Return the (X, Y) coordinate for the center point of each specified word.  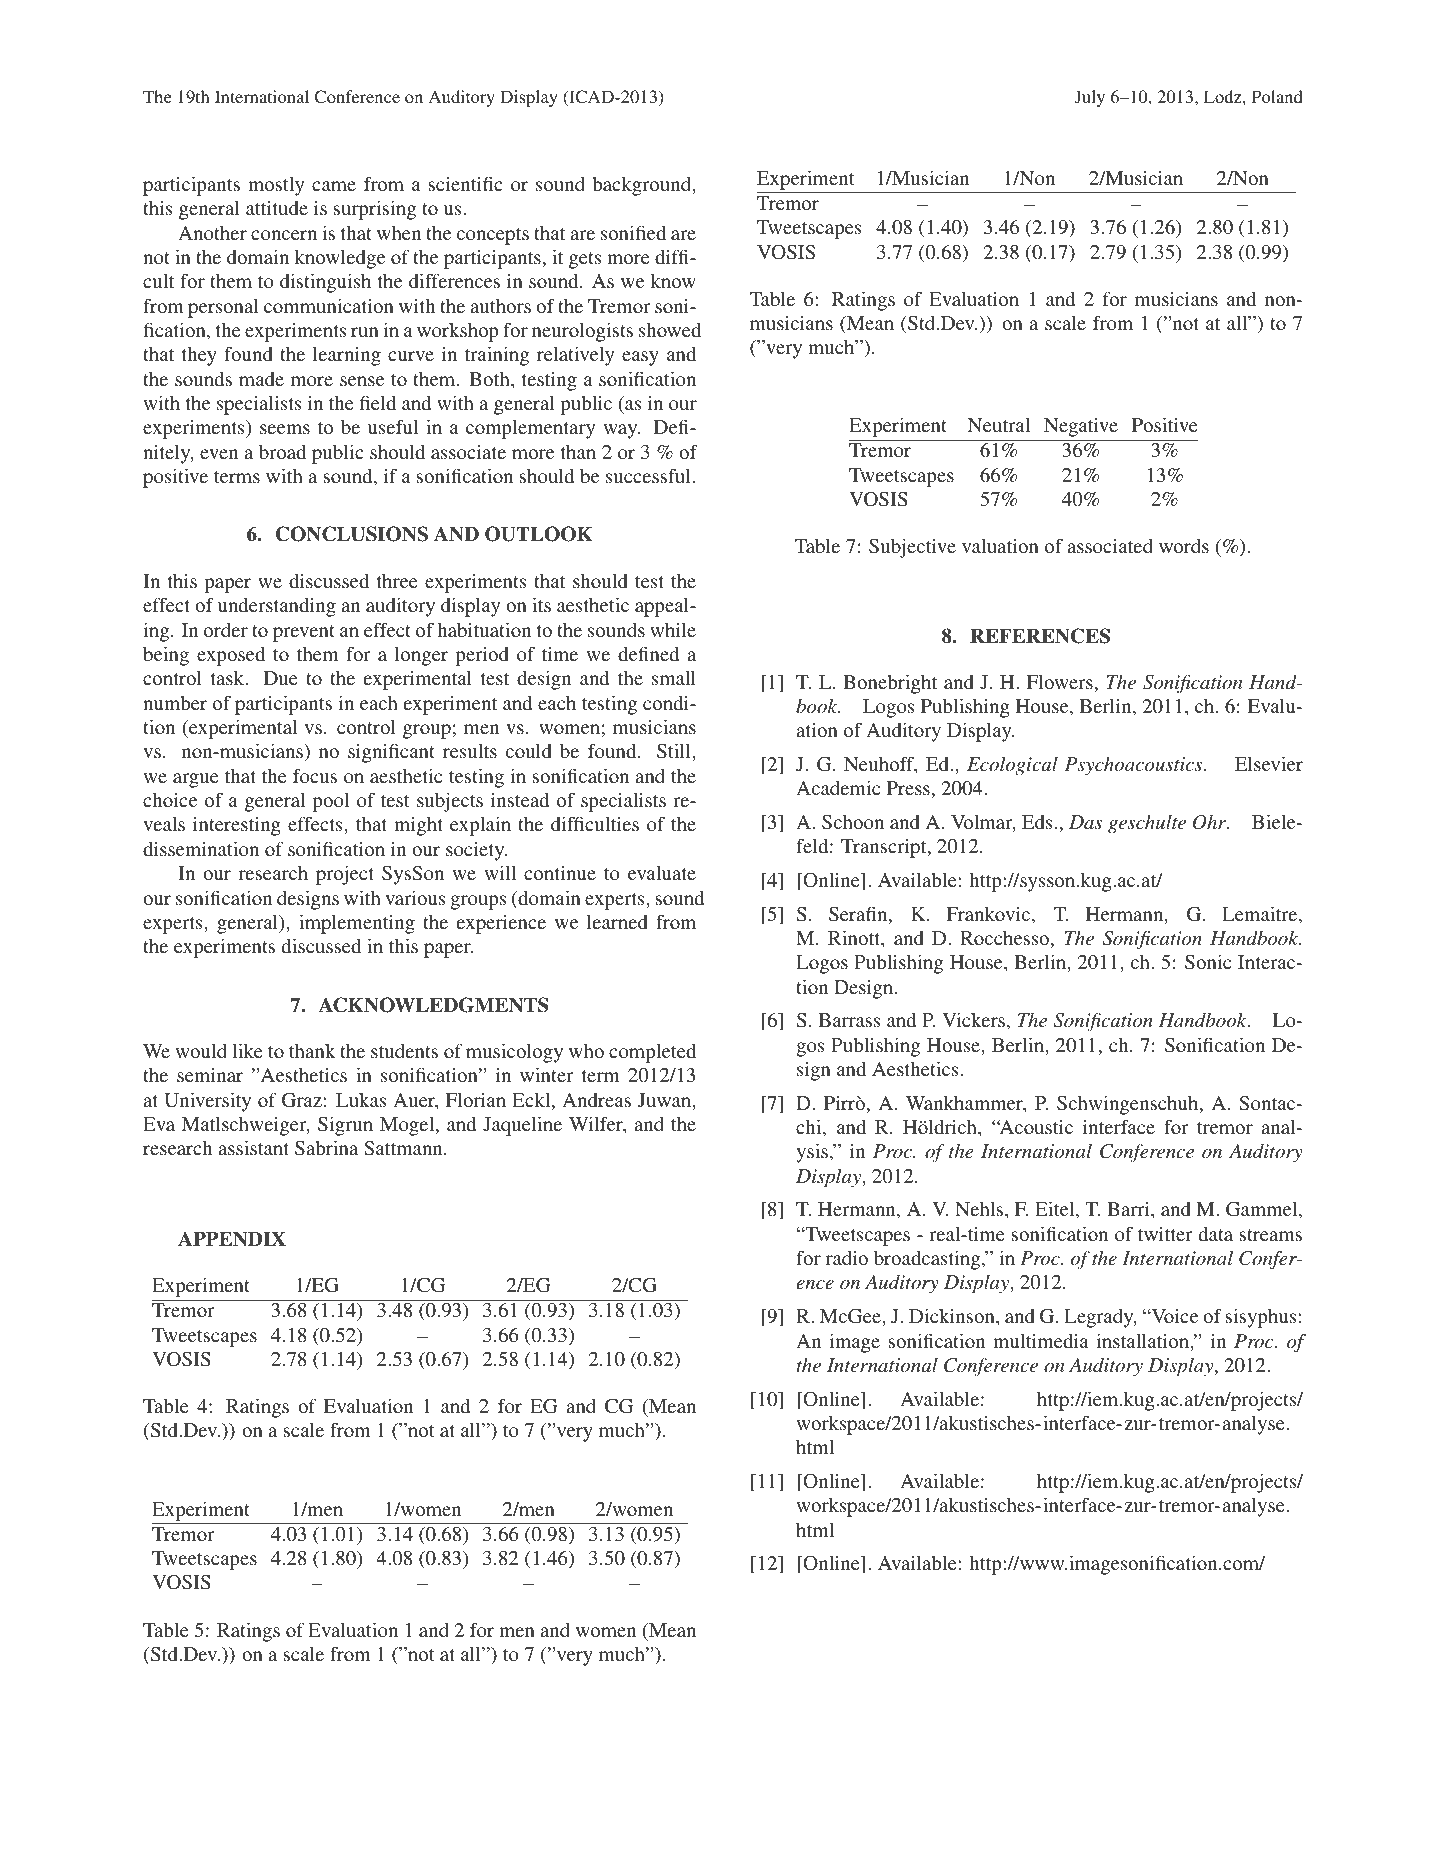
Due (281, 678)
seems (285, 429)
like (247, 1050)
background (643, 186)
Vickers (975, 1021)
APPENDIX (232, 1239)
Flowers (1060, 682)
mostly (276, 186)
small (674, 678)
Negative (1081, 427)
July (1090, 98)
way (621, 431)
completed (652, 1053)
